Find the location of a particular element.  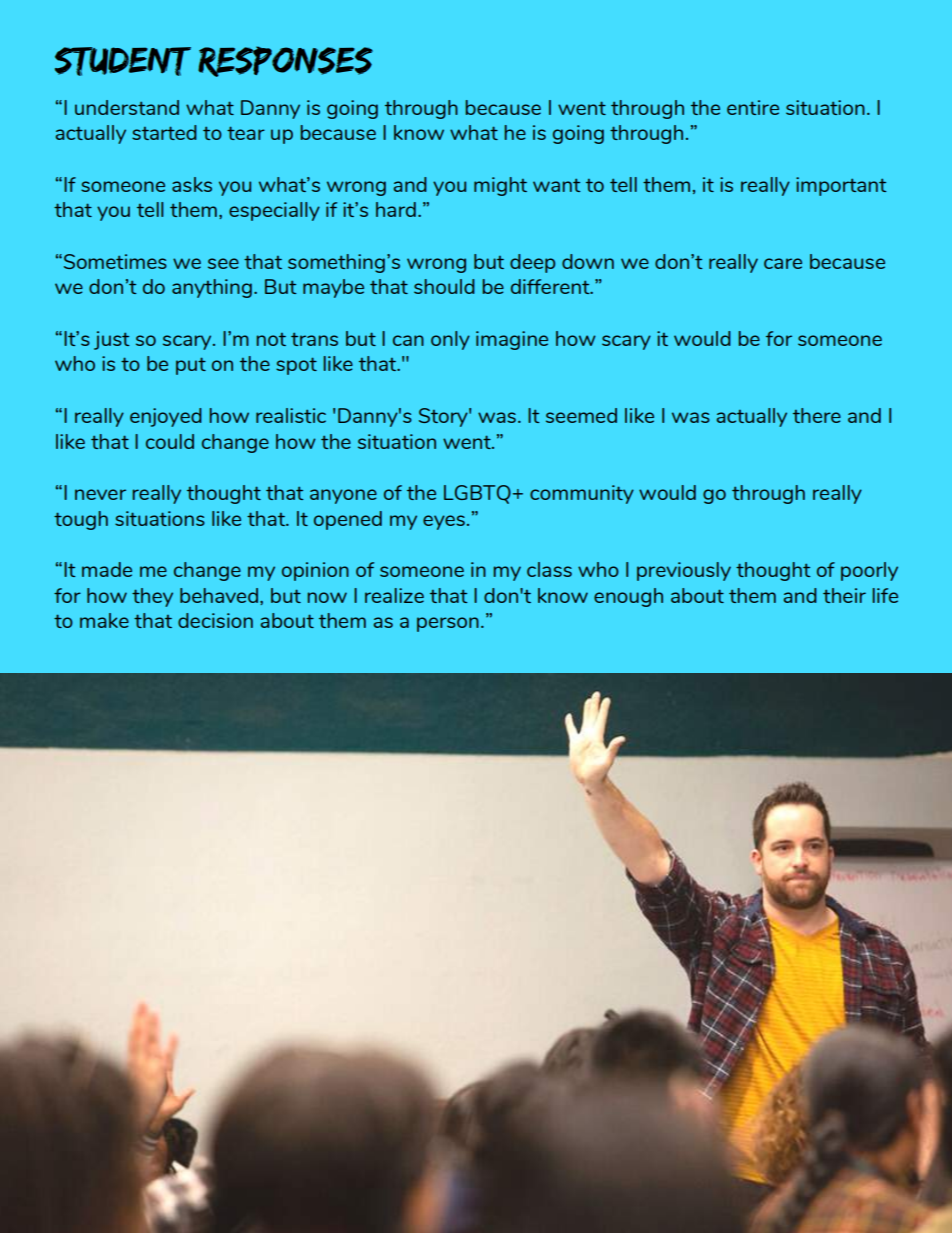

Student is located at coordinates (123, 61).
